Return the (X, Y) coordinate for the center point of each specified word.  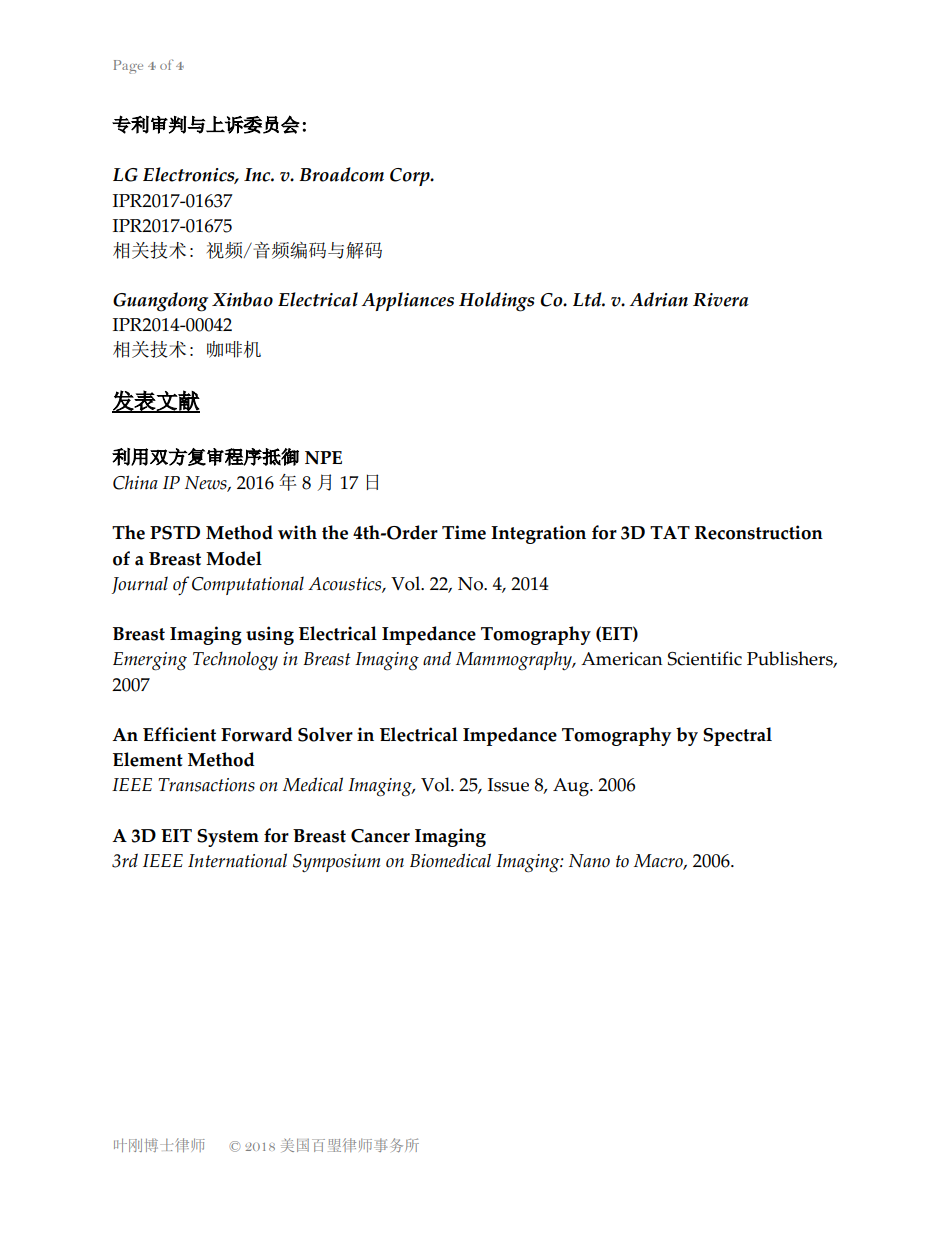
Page (128, 67)
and (437, 658)
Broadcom (341, 174)
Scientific (705, 658)
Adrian (659, 299)
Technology (235, 661)
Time (464, 532)
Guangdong (160, 302)
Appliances (408, 301)
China (135, 482)
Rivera (721, 300)
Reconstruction (759, 532)
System (228, 838)
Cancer (380, 836)
